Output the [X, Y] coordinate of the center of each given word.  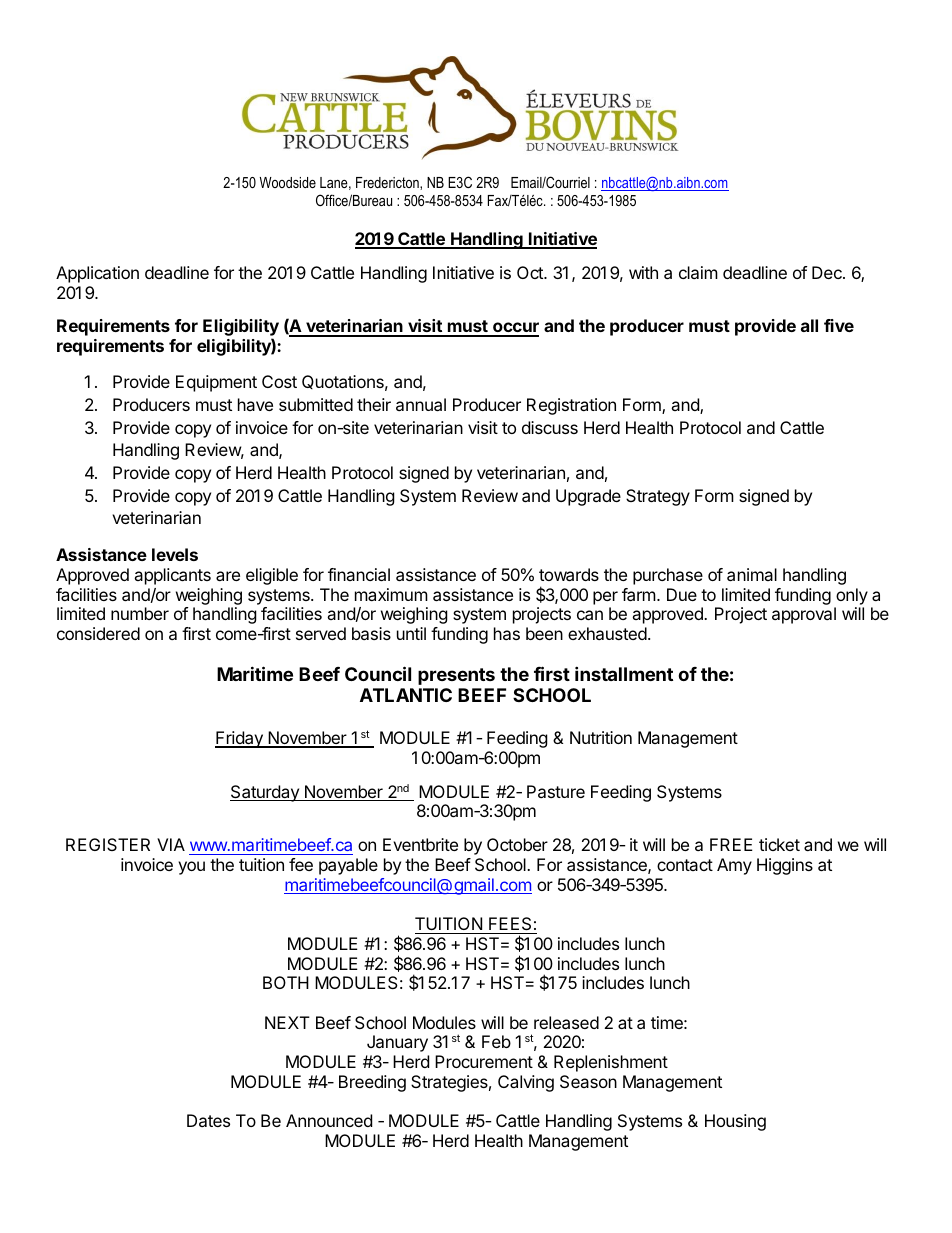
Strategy [658, 497]
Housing [735, 1122]
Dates [208, 1120]
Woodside [288, 182]
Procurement [484, 1061]
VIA [171, 844]
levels [175, 554]
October [517, 844]
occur [515, 329]
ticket [779, 844]
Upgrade [588, 497]
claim [698, 272]
